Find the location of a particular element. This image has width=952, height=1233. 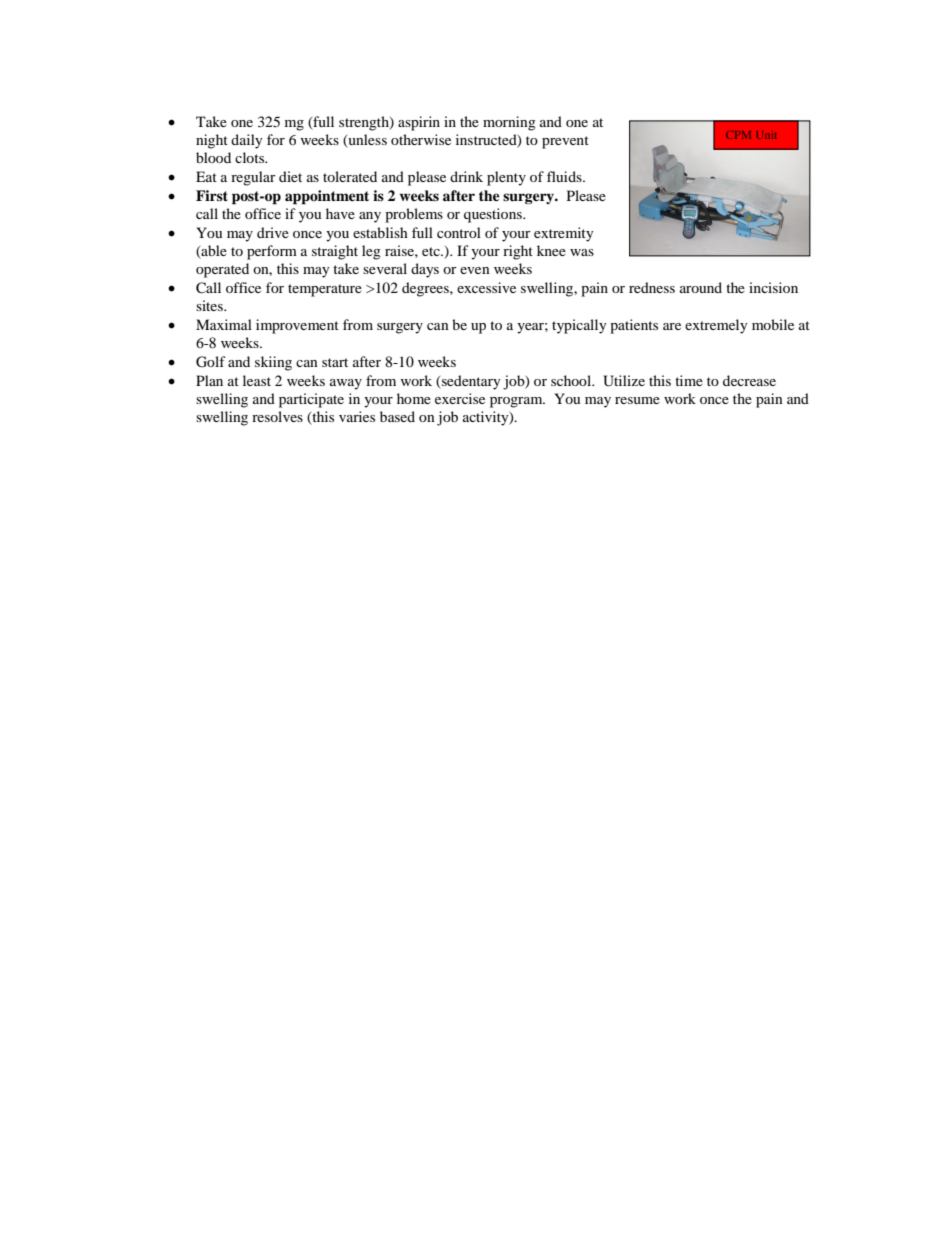

resolves is located at coordinates (277, 416).
